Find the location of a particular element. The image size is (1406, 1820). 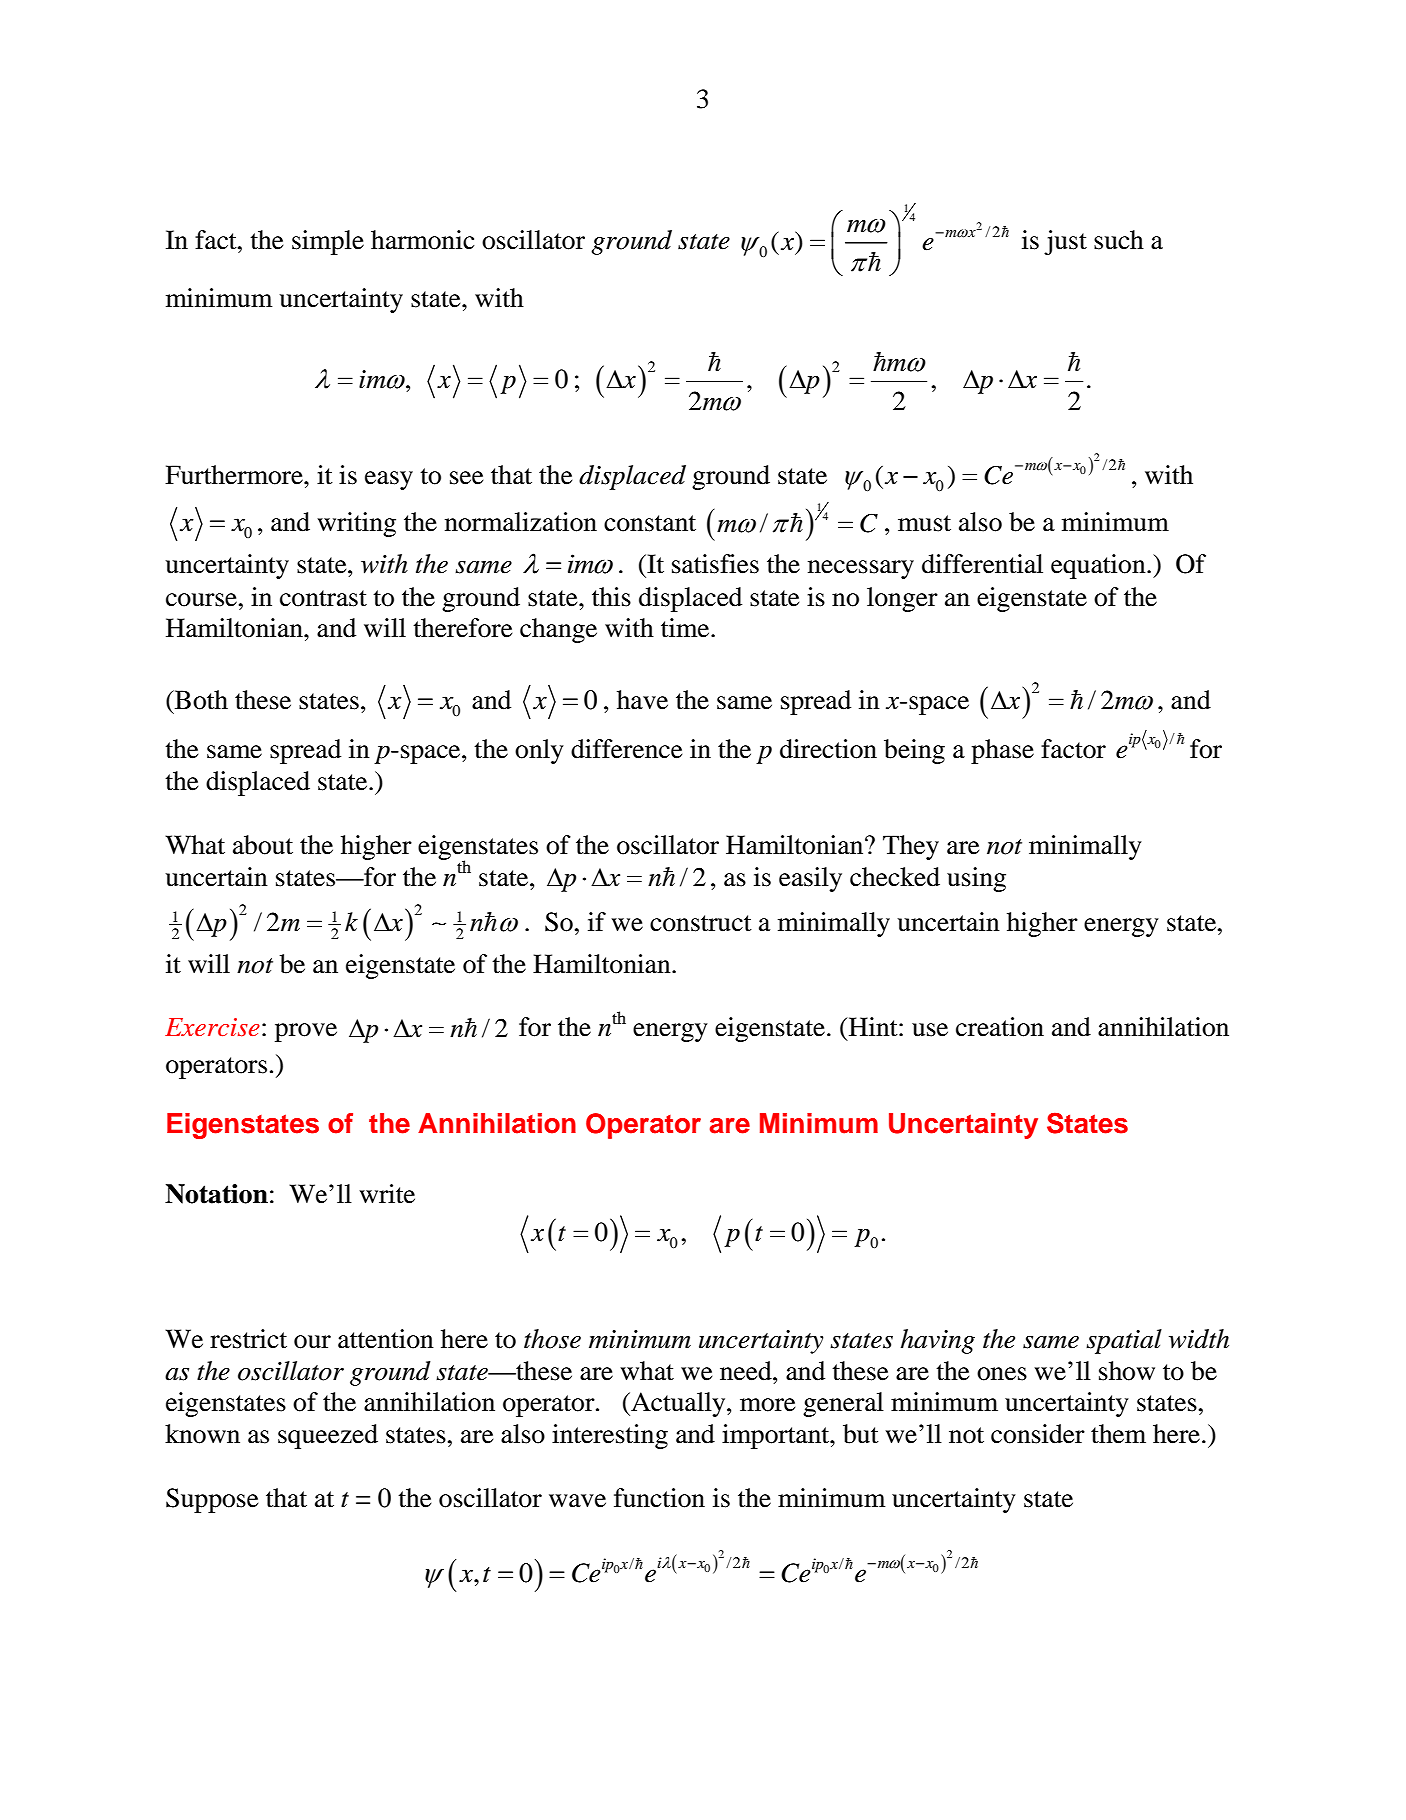

simple is located at coordinates (328, 242).
